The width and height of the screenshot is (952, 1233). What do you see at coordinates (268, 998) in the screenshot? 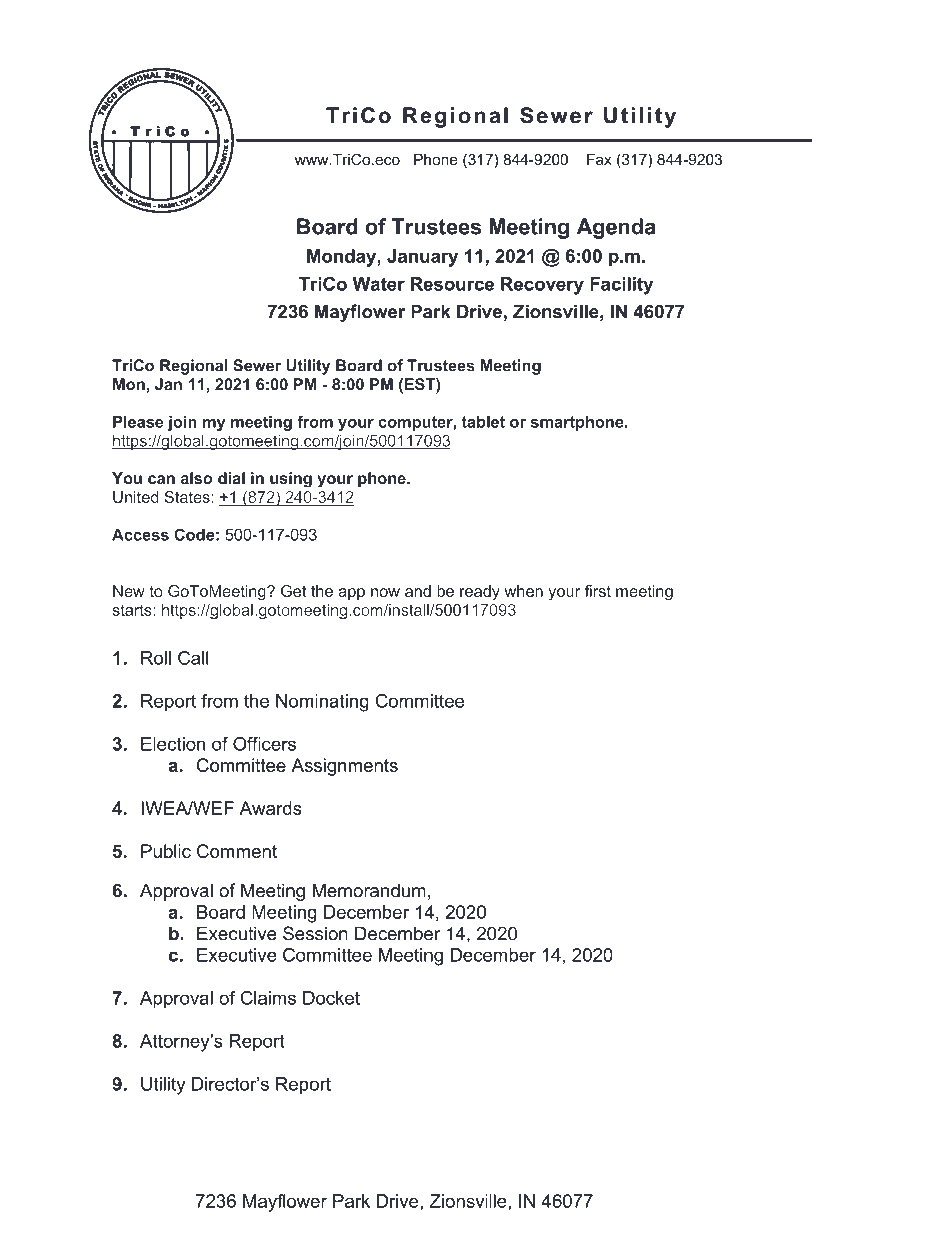
I see `Claims` at bounding box center [268, 998].
